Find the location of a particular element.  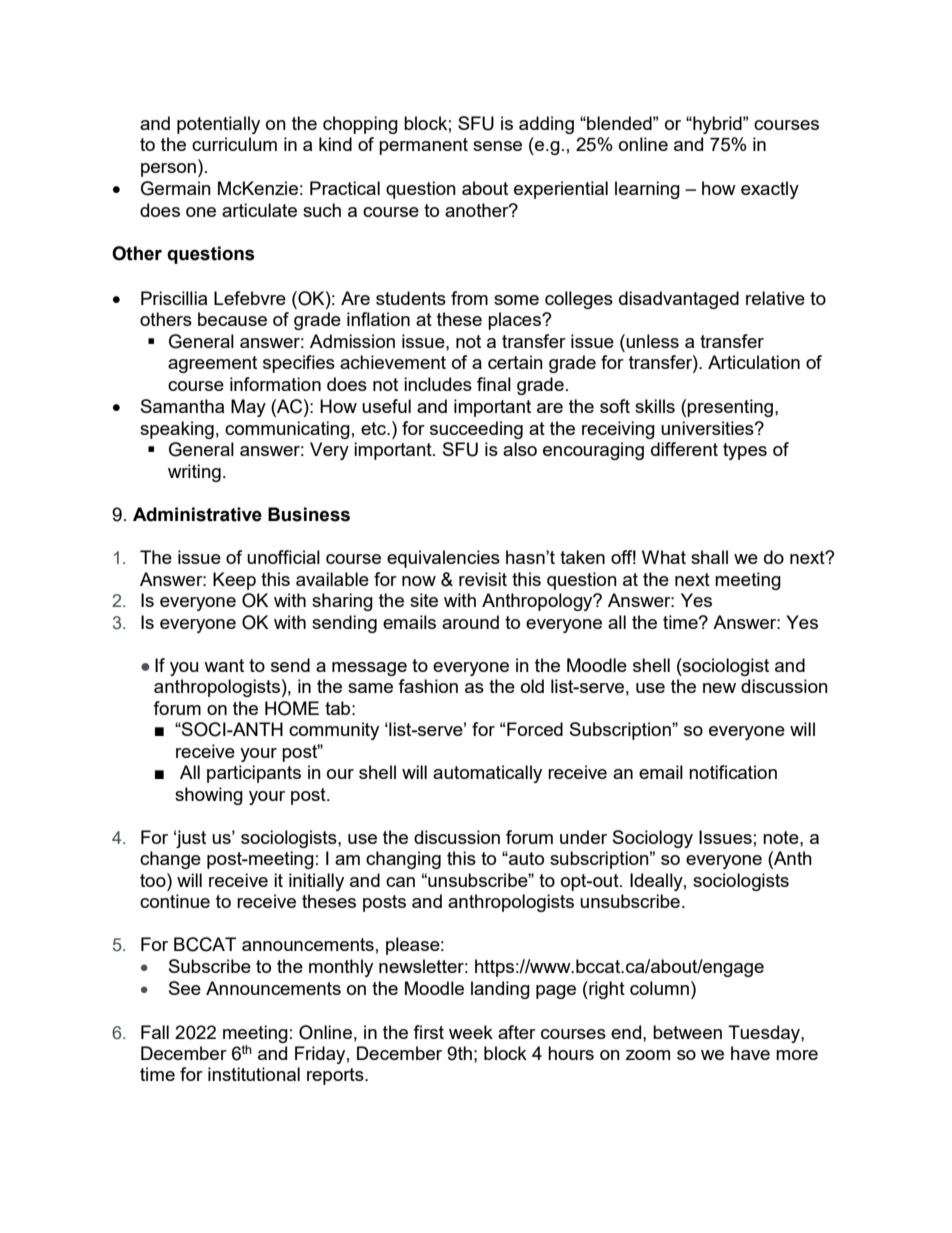

curriculum is located at coordinates (234, 144).
